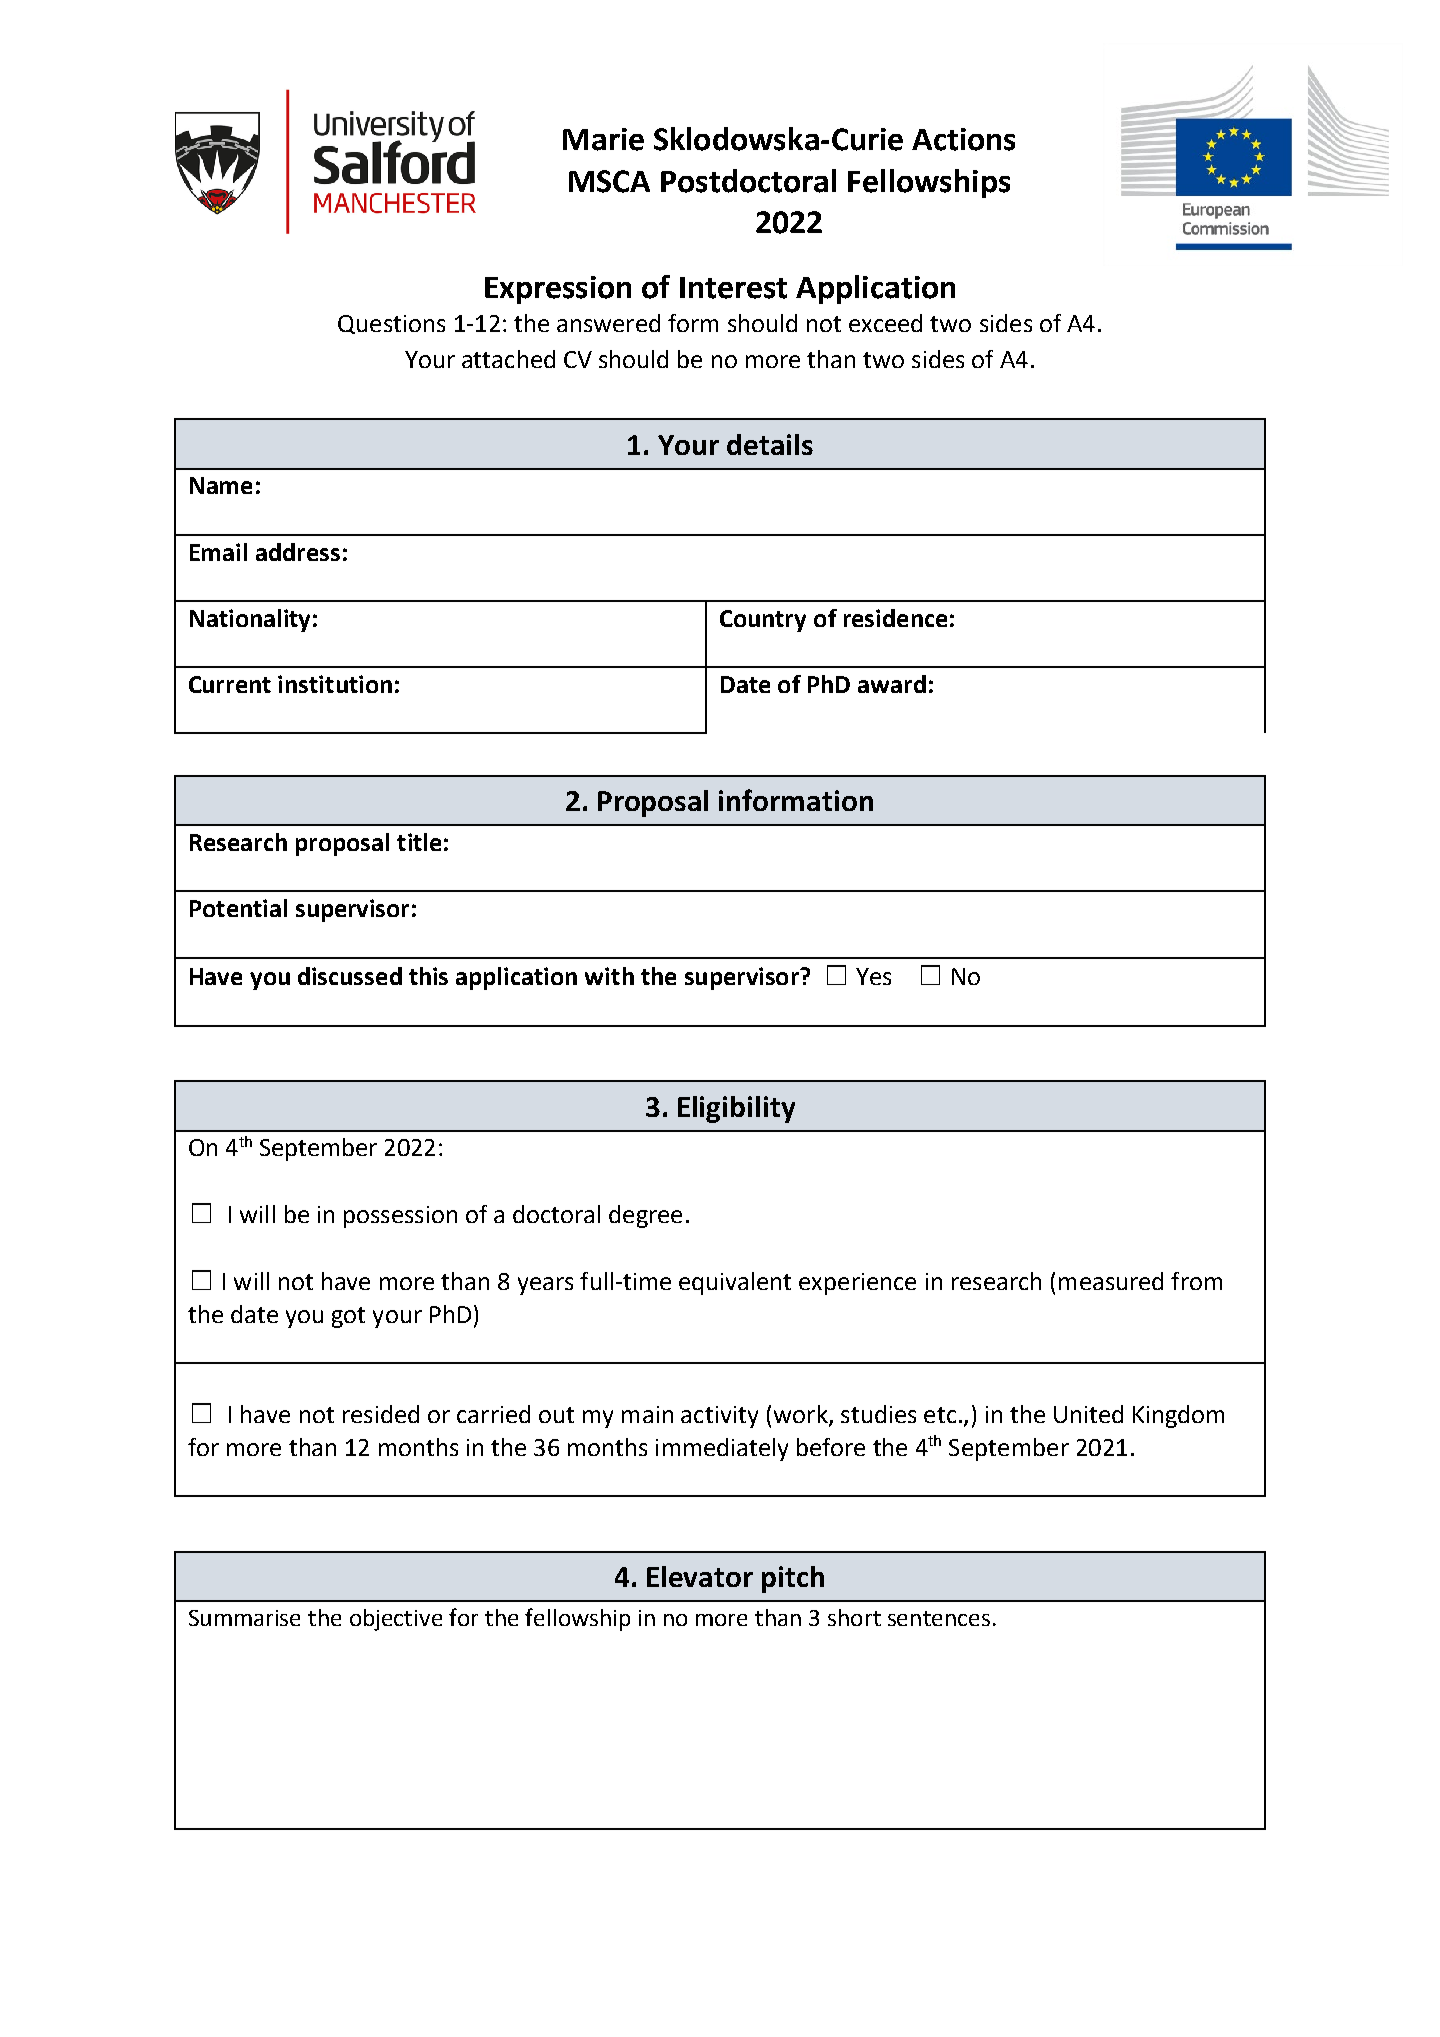 Image resolution: width=1440 pixels, height=2037 pixels. Describe the element at coordinates (603, 139) in the page. I see `Marie` at that location.
